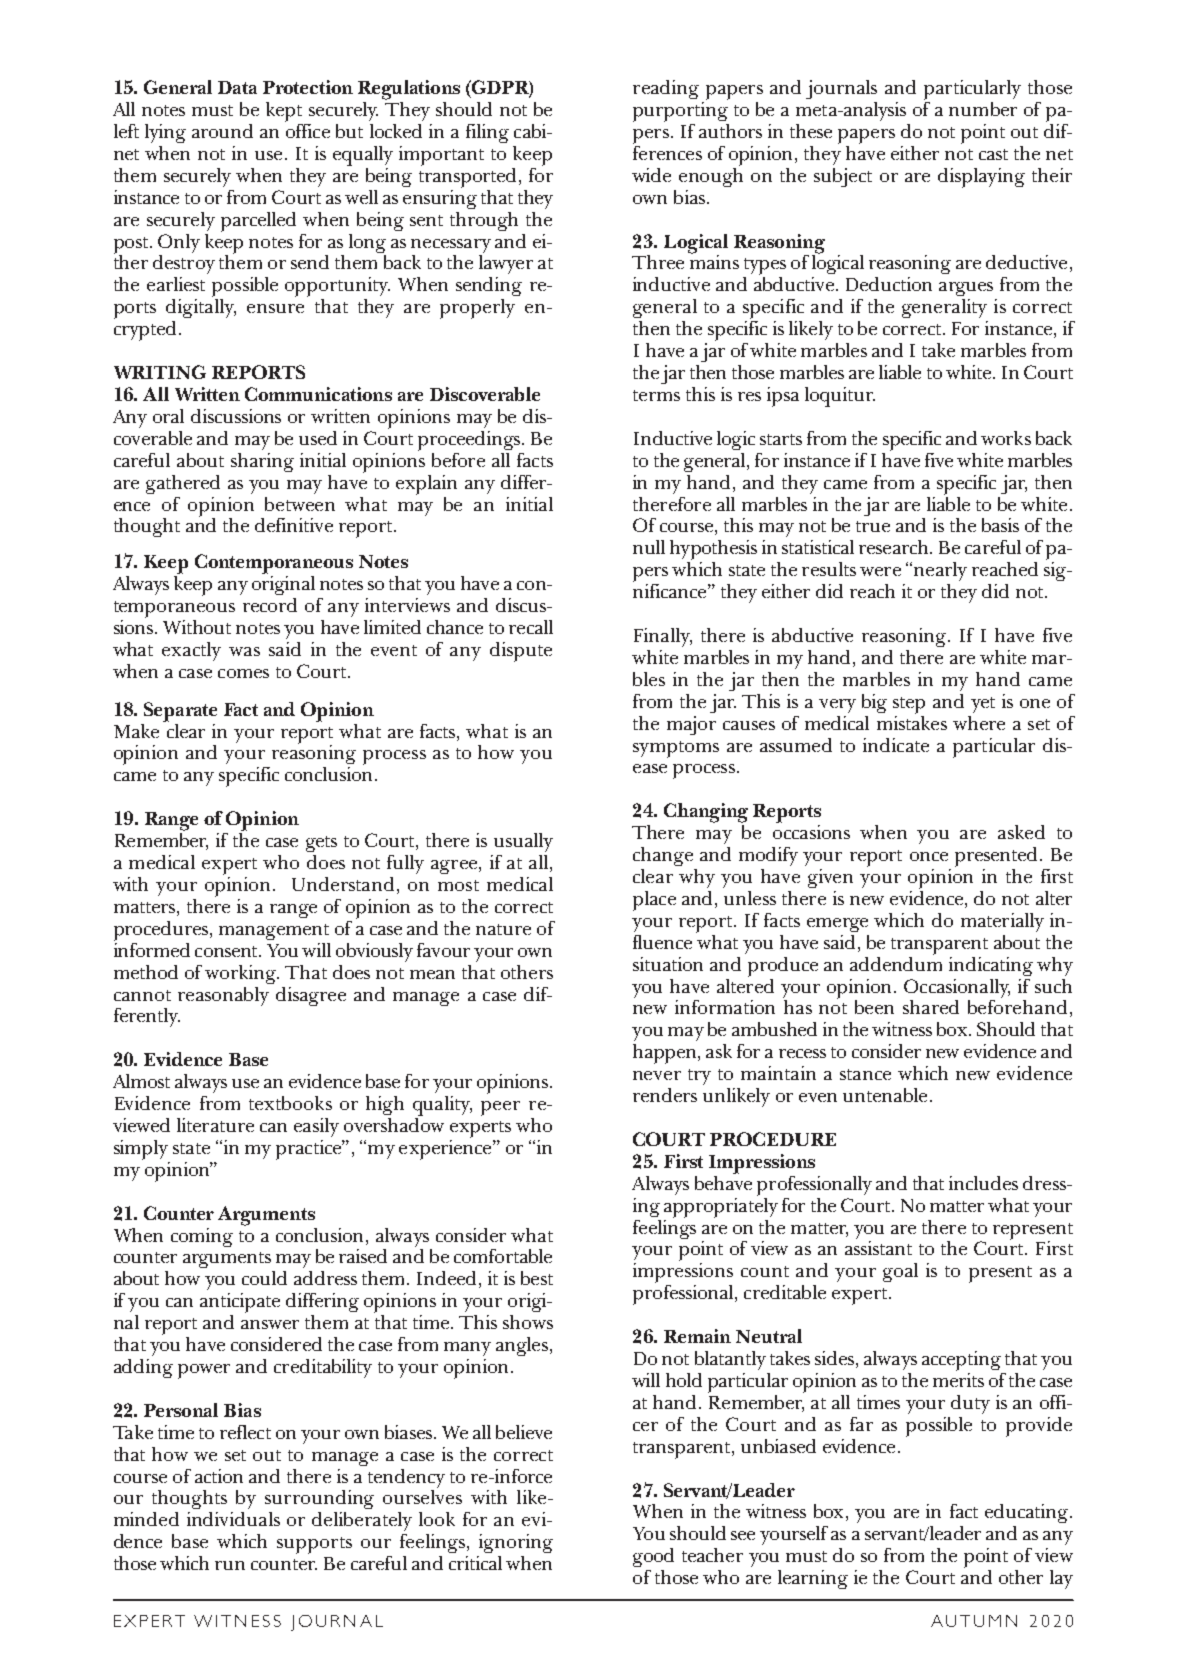 The width and height of the image is (1186, 1677). What do you see at coordinates (222, 131) in the image?
I see `around` at bounding box center [222, 131].
